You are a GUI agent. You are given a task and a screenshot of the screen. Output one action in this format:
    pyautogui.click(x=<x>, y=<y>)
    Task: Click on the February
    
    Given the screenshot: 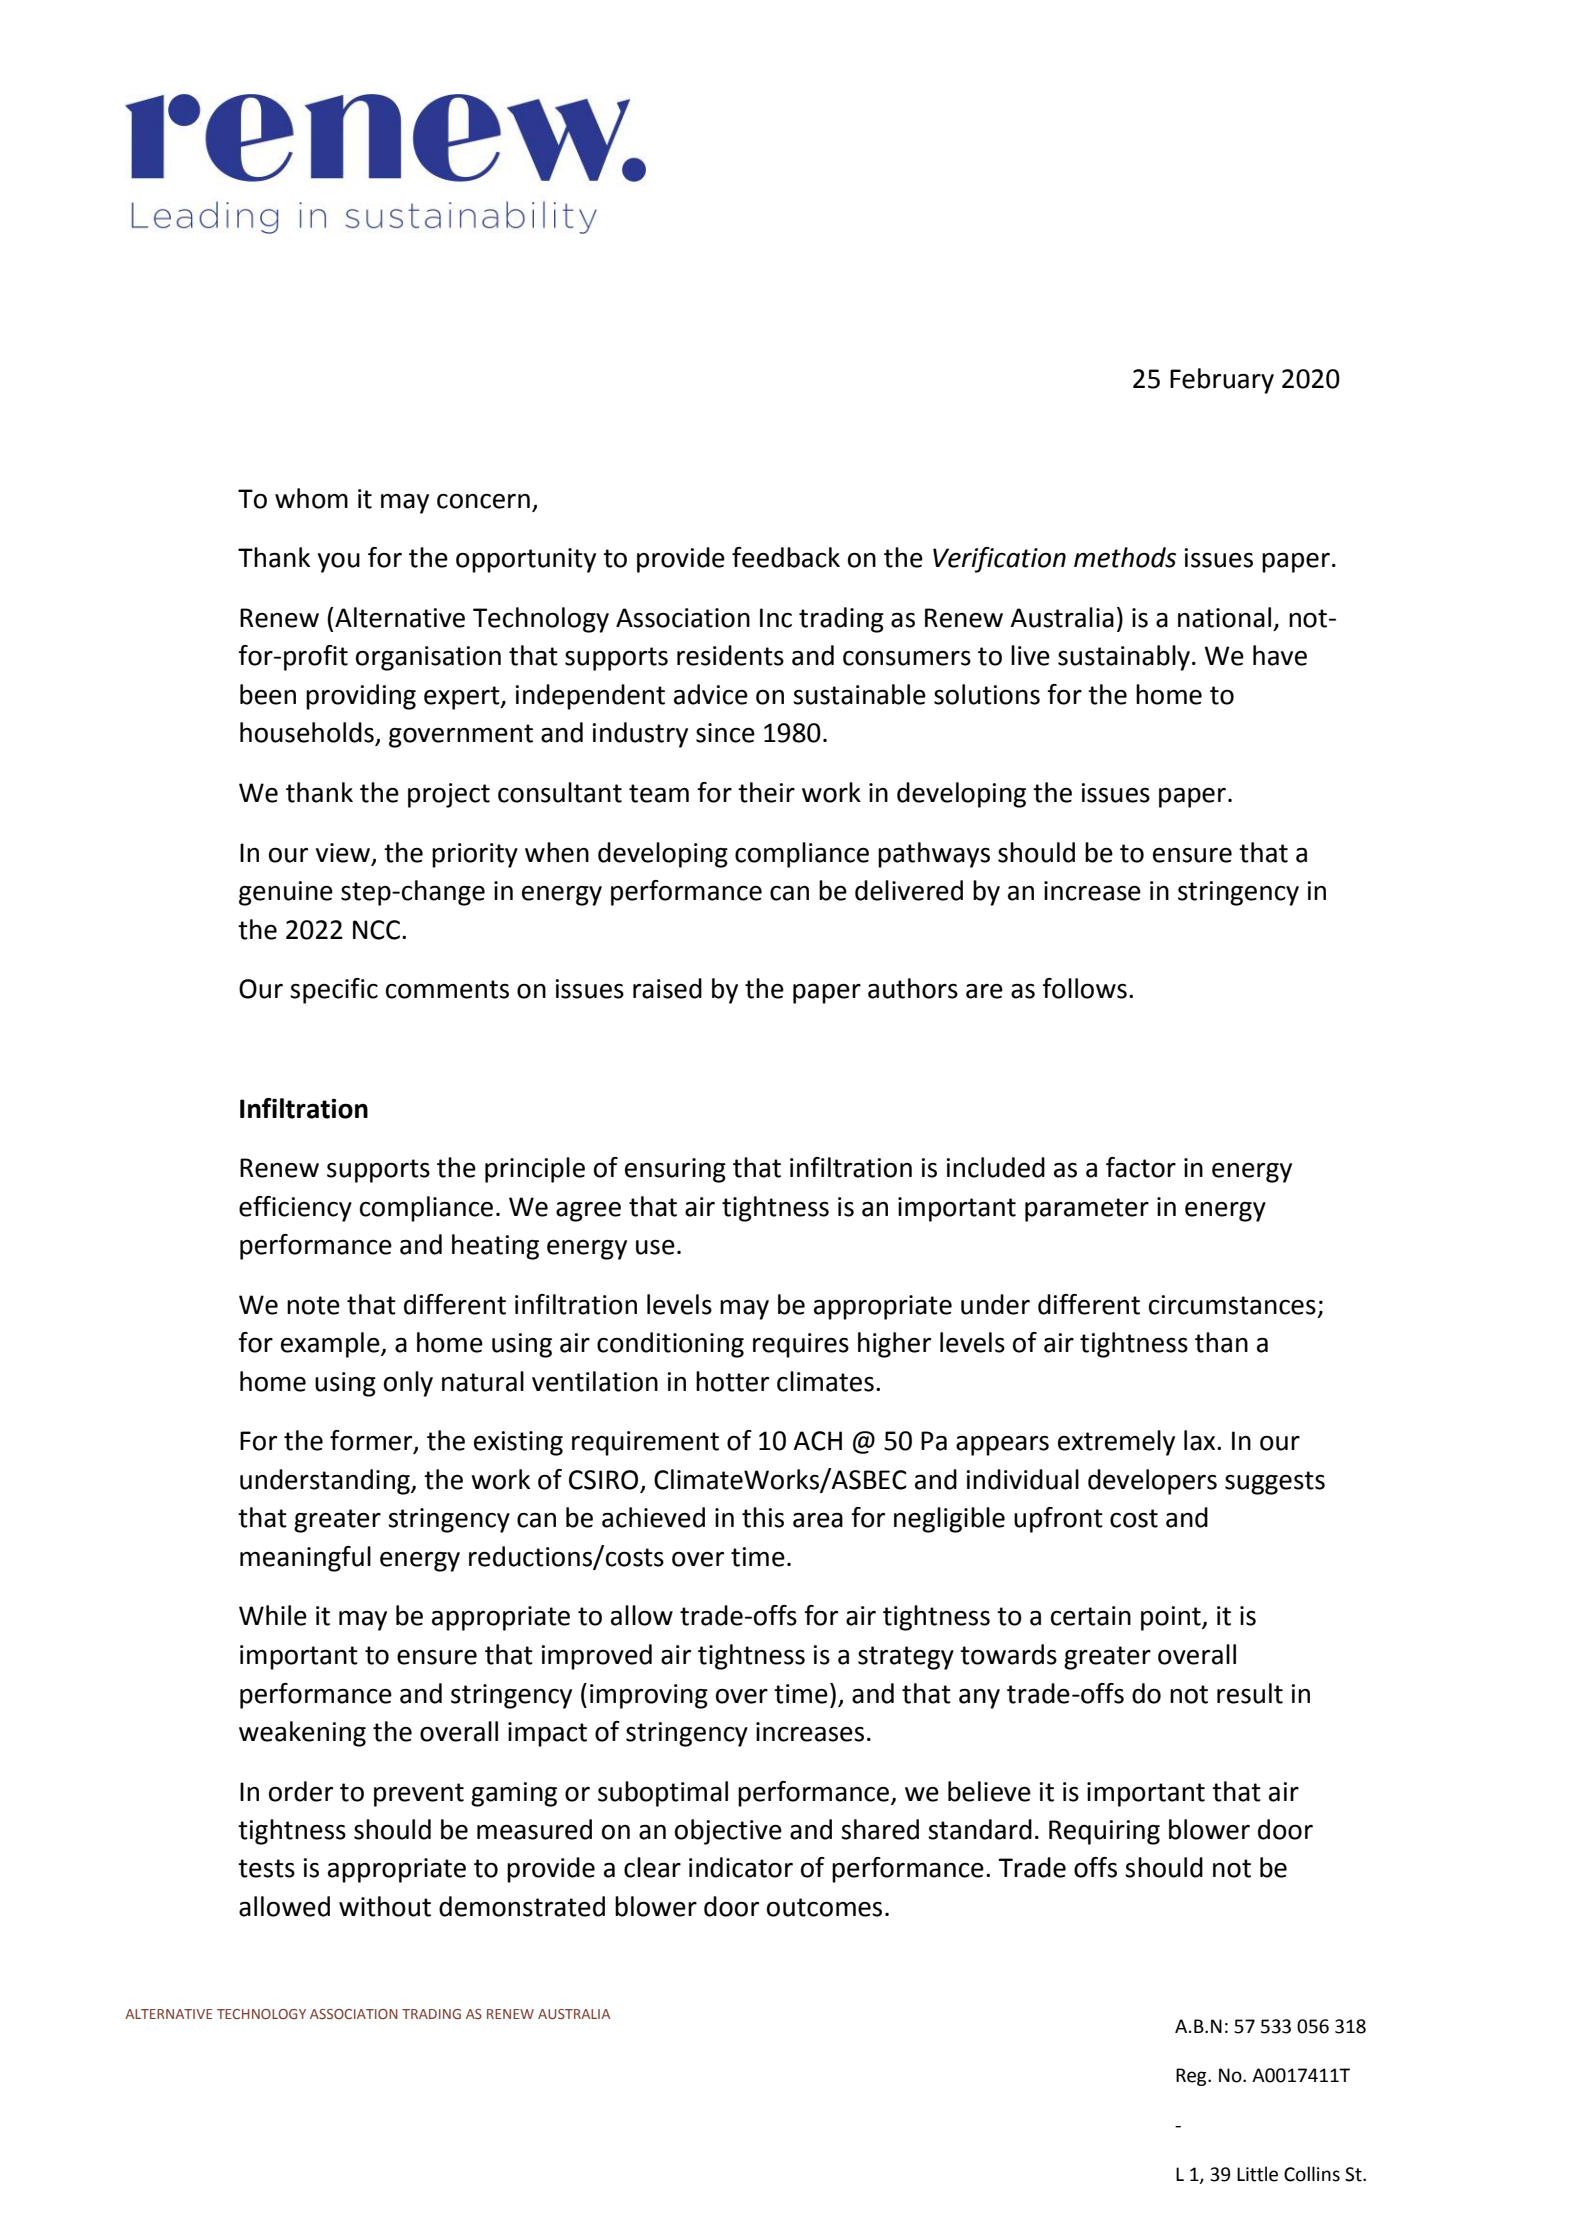 What is the action you would take?
    pyautogui.click(x=1222, y=381)
